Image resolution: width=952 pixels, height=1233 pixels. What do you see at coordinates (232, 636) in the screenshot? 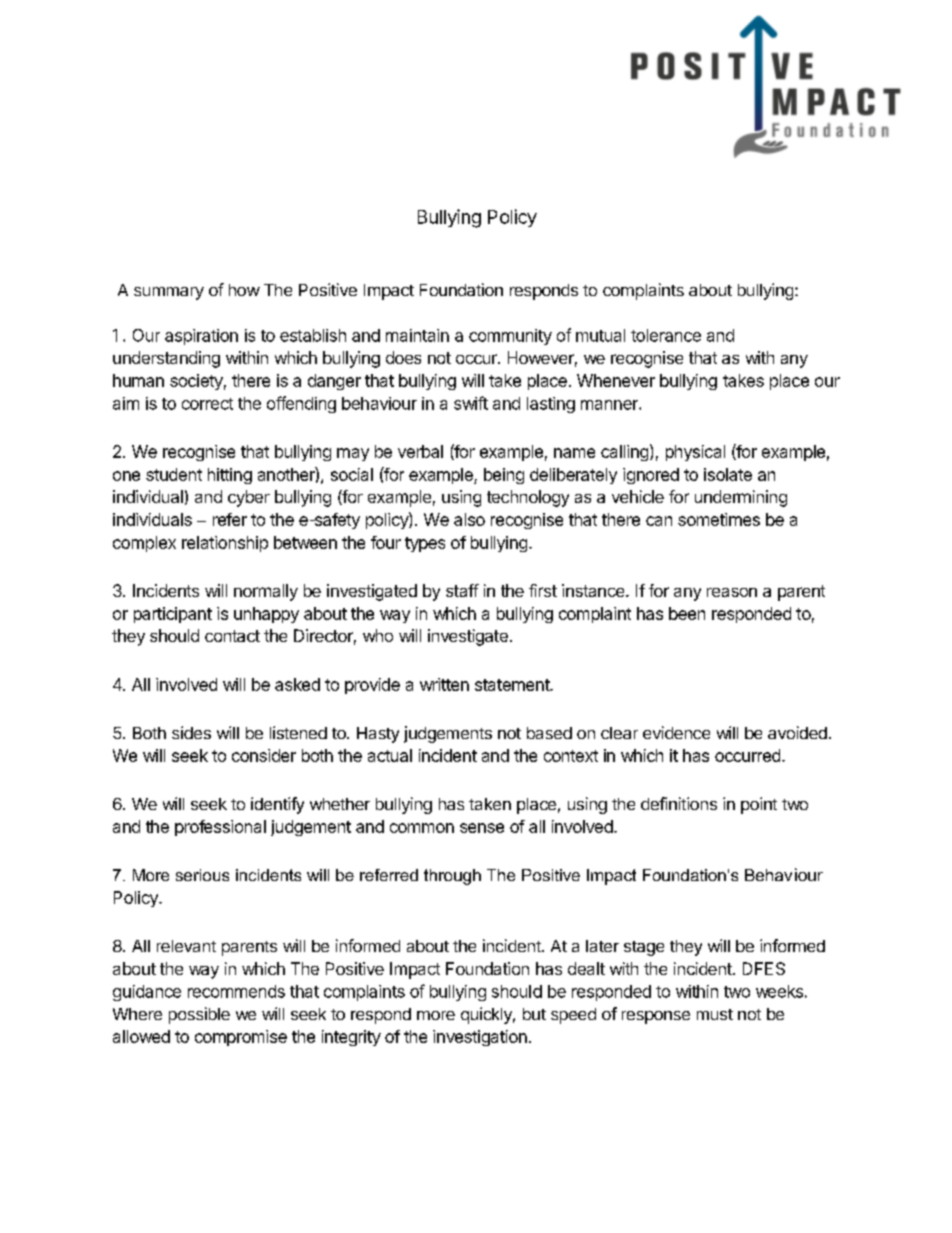
I see `contact` at bounding box center [232, 636].
